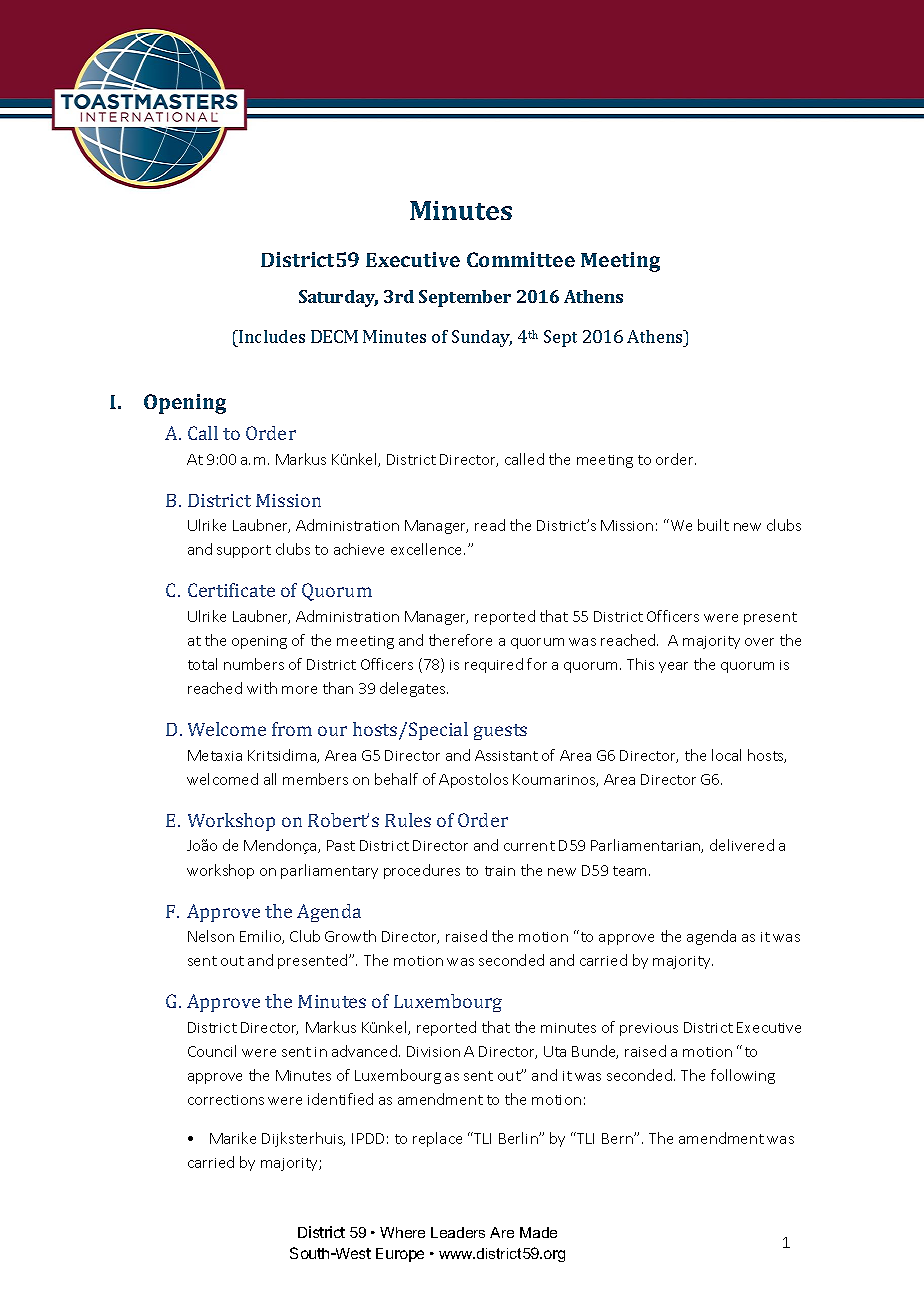 The width and height of the image is (924, 1308). What do you see at coordinates (494, 665) in the image?
I see `required` at bounding box center [494, 665].
